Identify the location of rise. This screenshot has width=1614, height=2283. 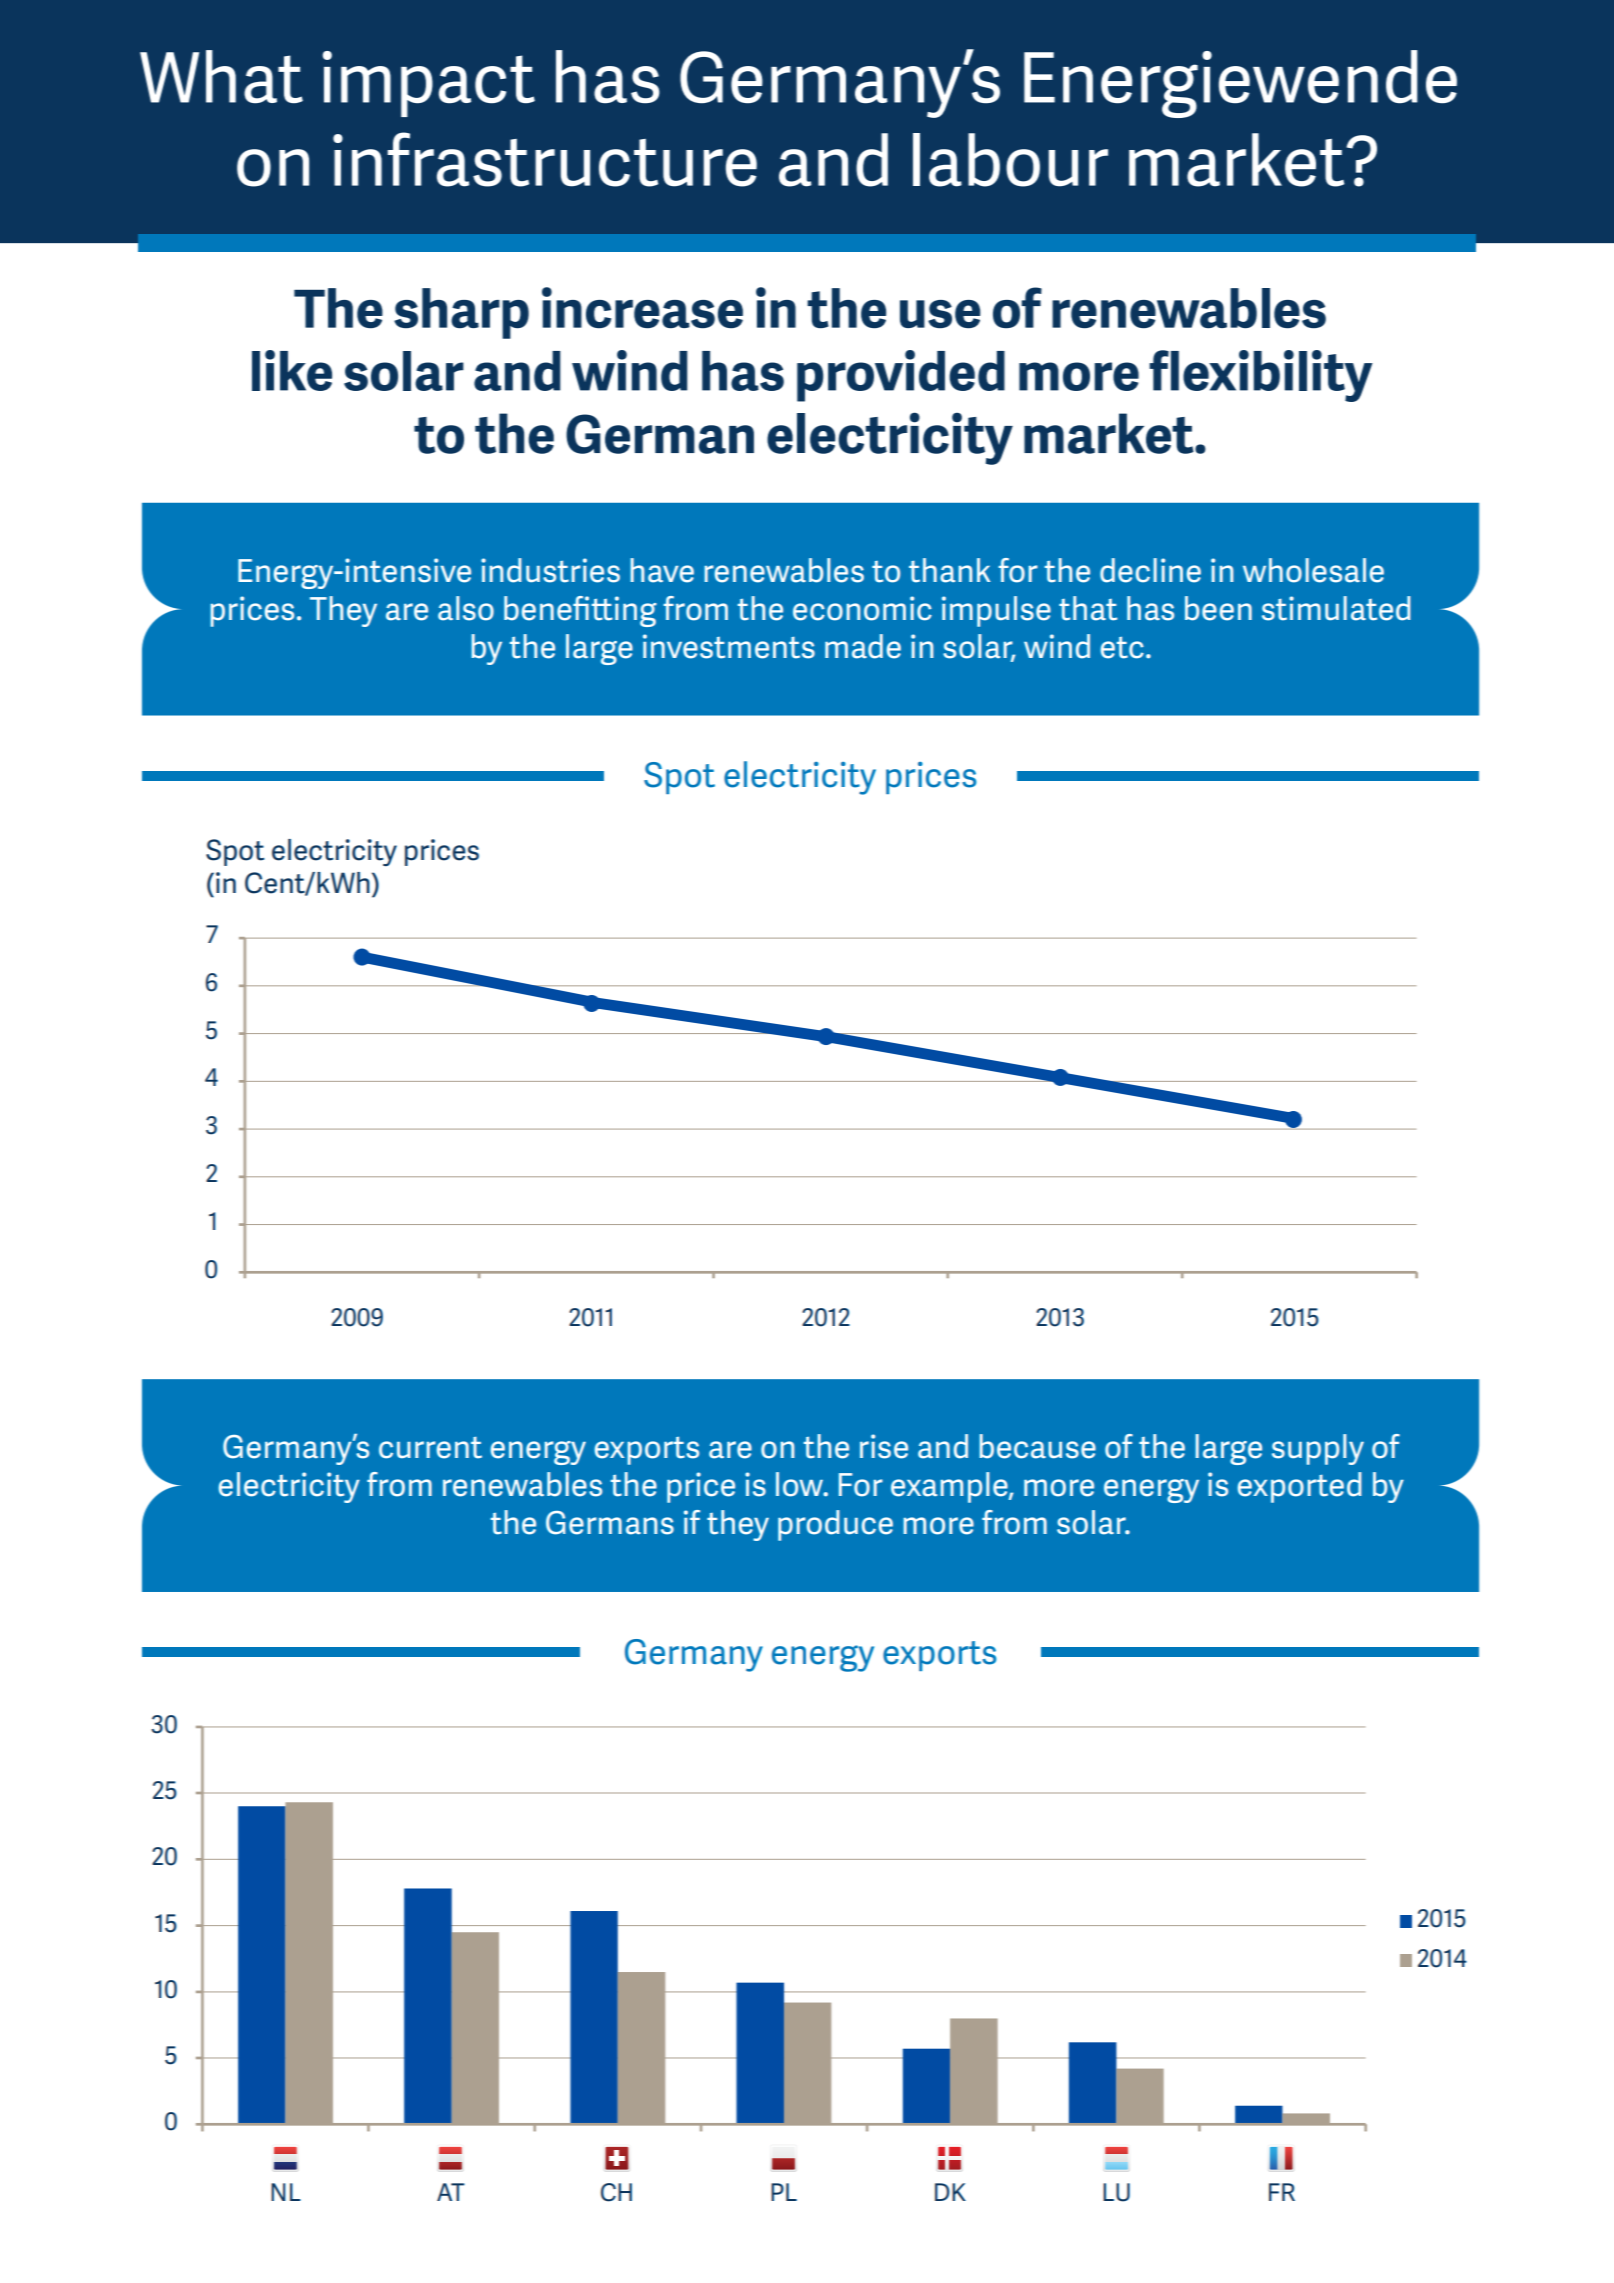
(884, 1446).
